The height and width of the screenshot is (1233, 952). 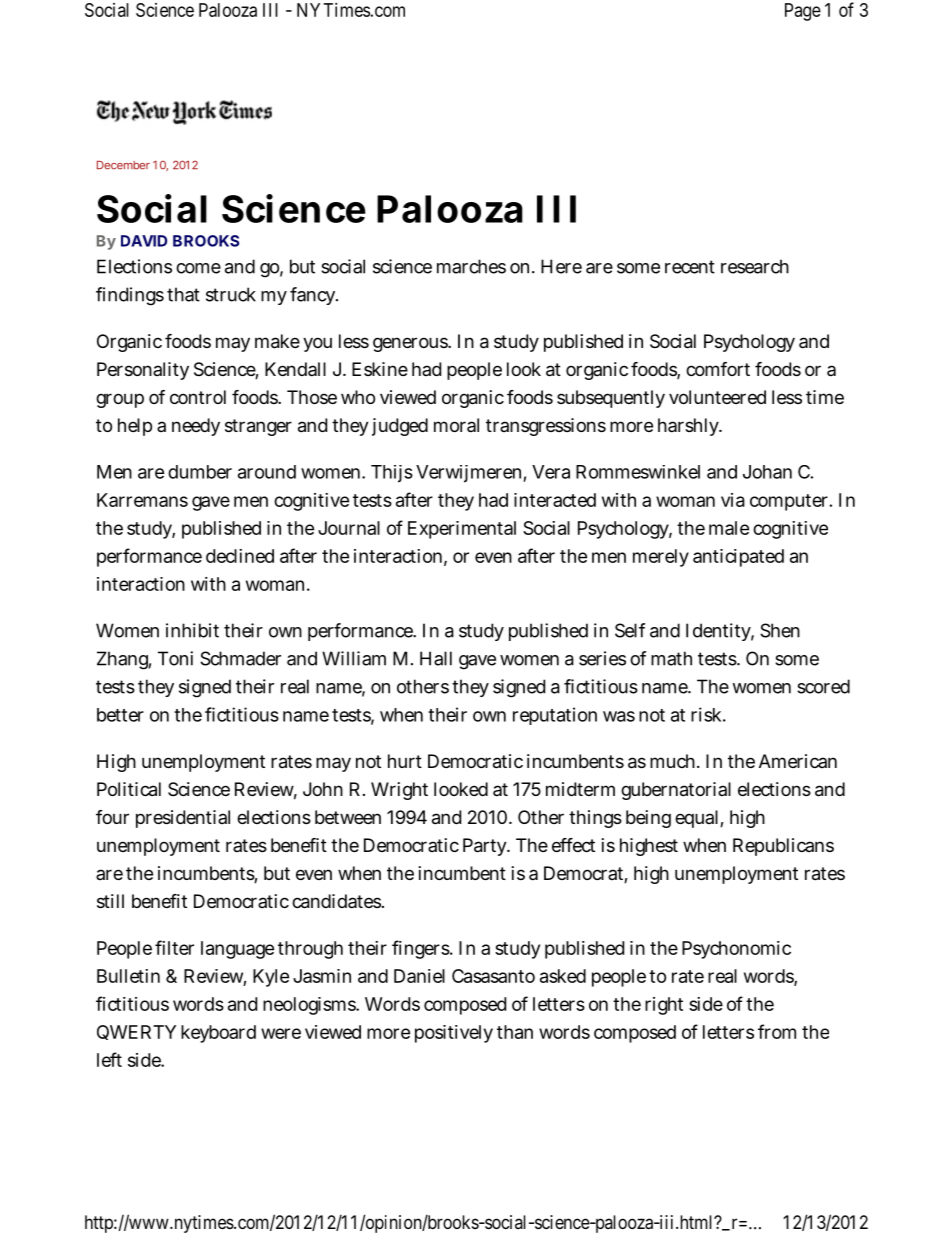 I want to click on marches, so click(x=471, y=266).
